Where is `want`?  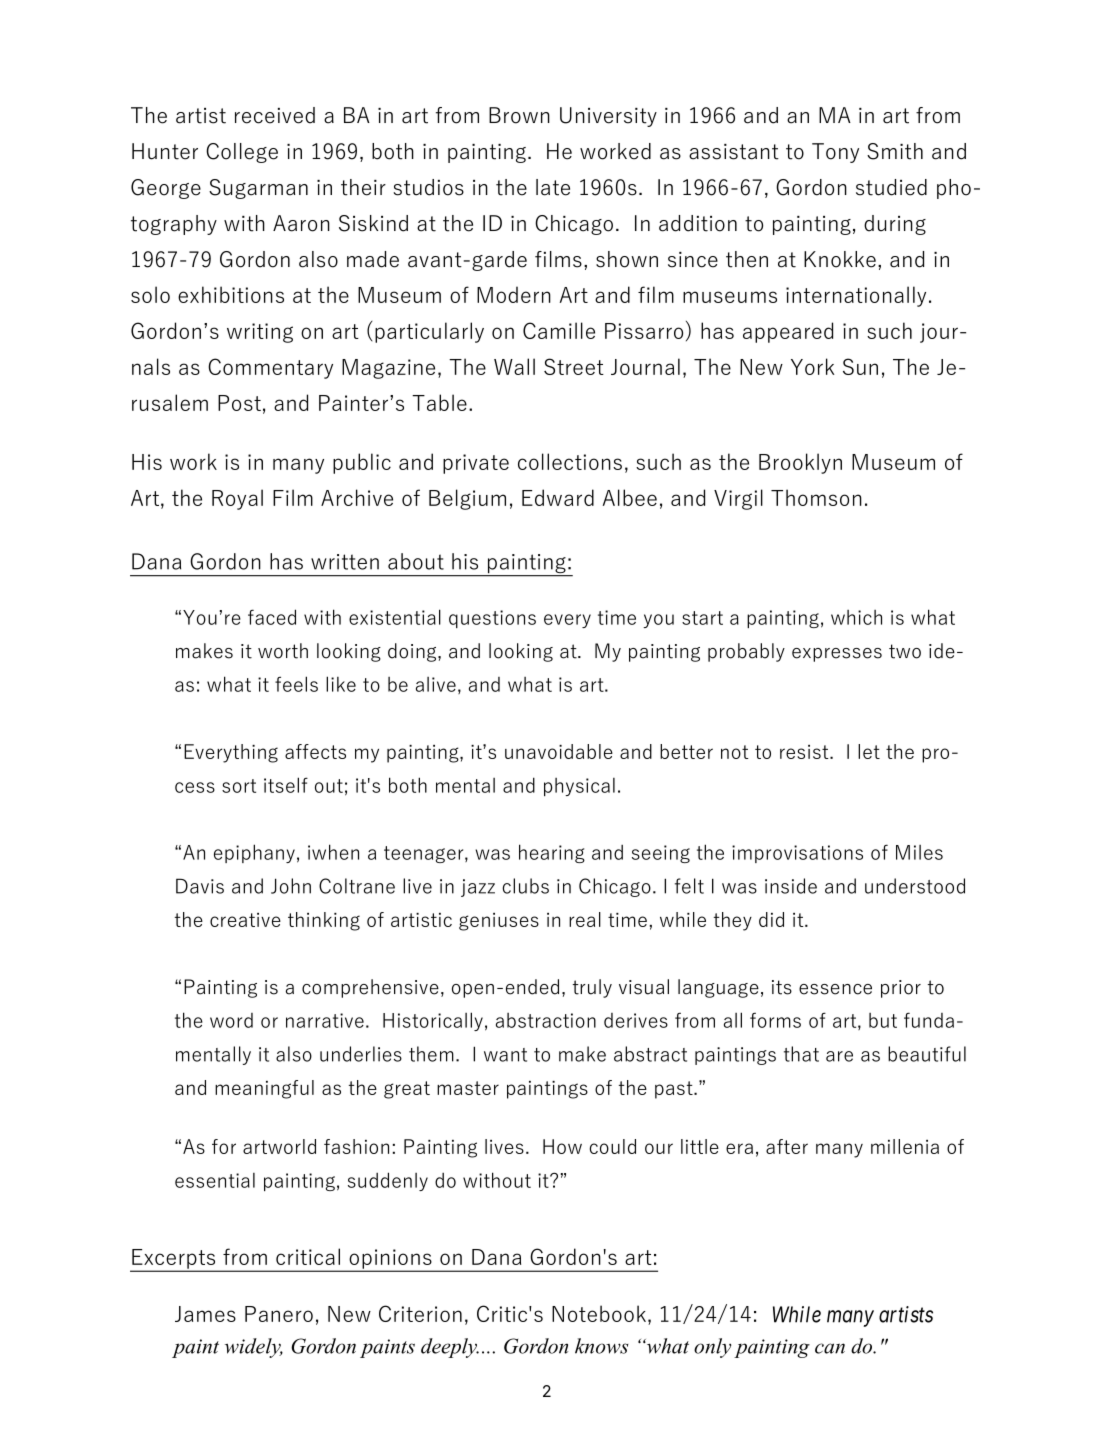 want is located at coordinates (505, 1055).
